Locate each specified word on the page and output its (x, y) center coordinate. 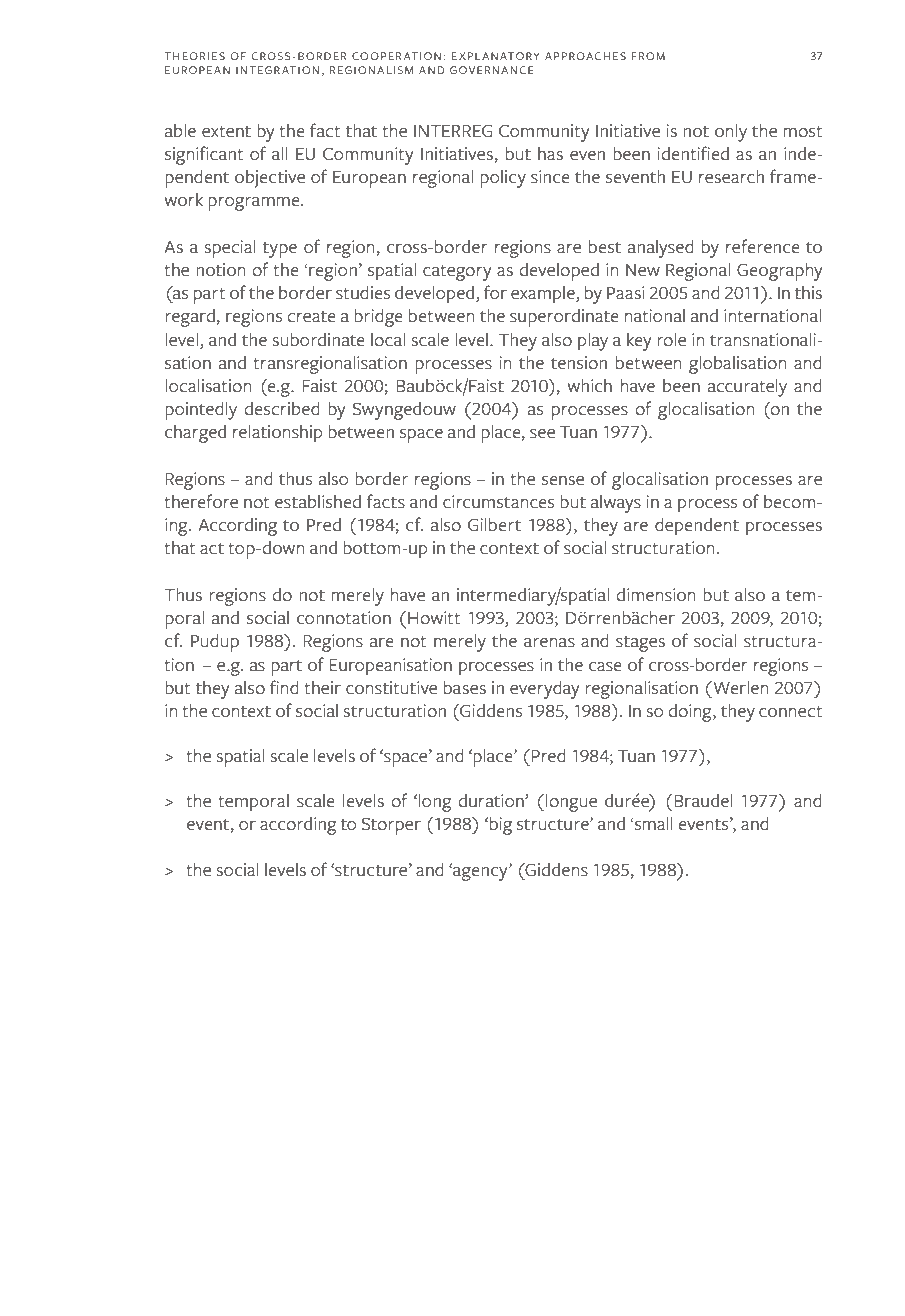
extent (226, 132)
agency (480, 872)
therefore (201, 501)
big (501, 826)
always (616, 504)
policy (503, 179)
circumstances (498, 502)
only (731, 133)
